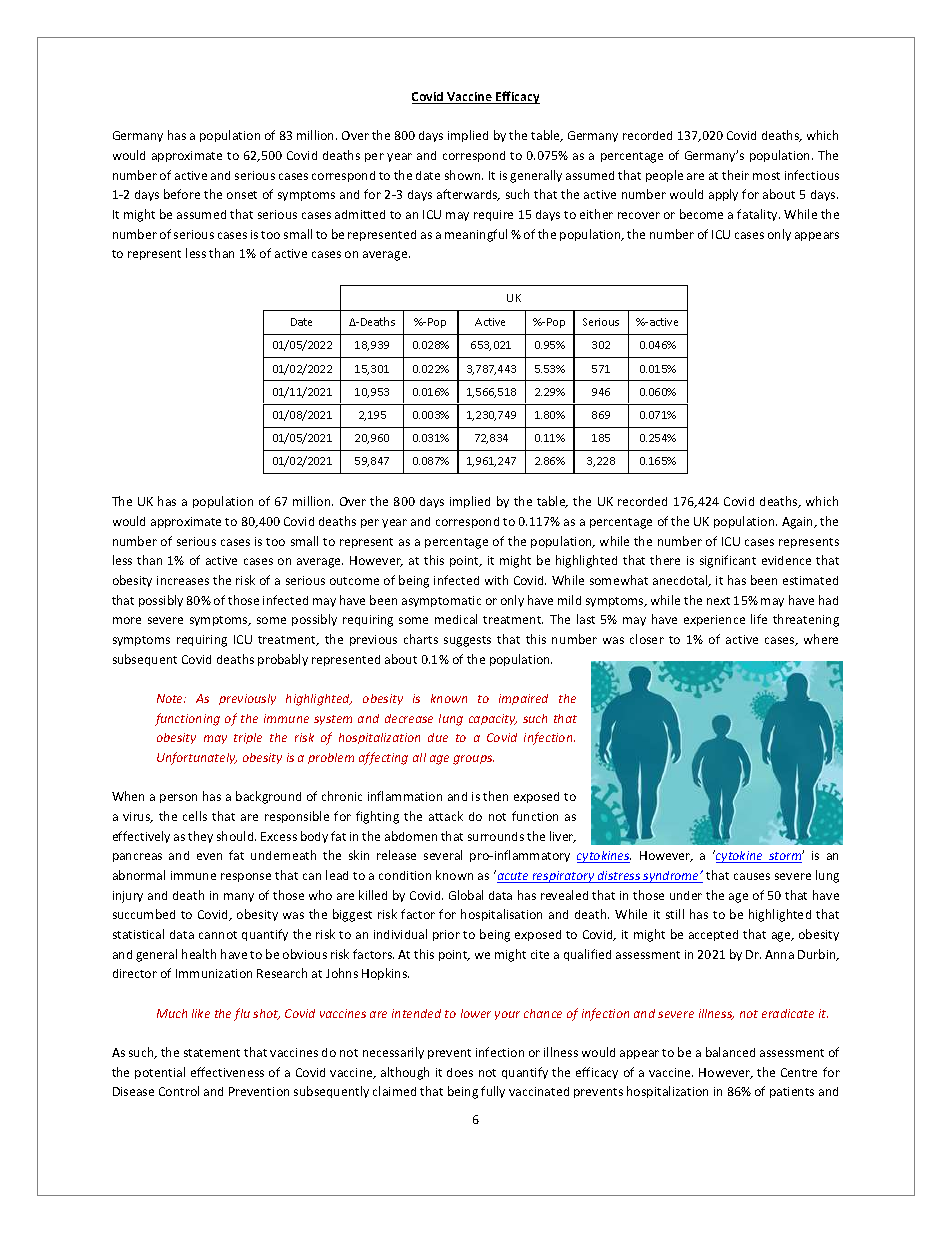  What do you see at coordinates (473, 760) in the screenshot?
I see `groups` at bounding box center [473, 760].
